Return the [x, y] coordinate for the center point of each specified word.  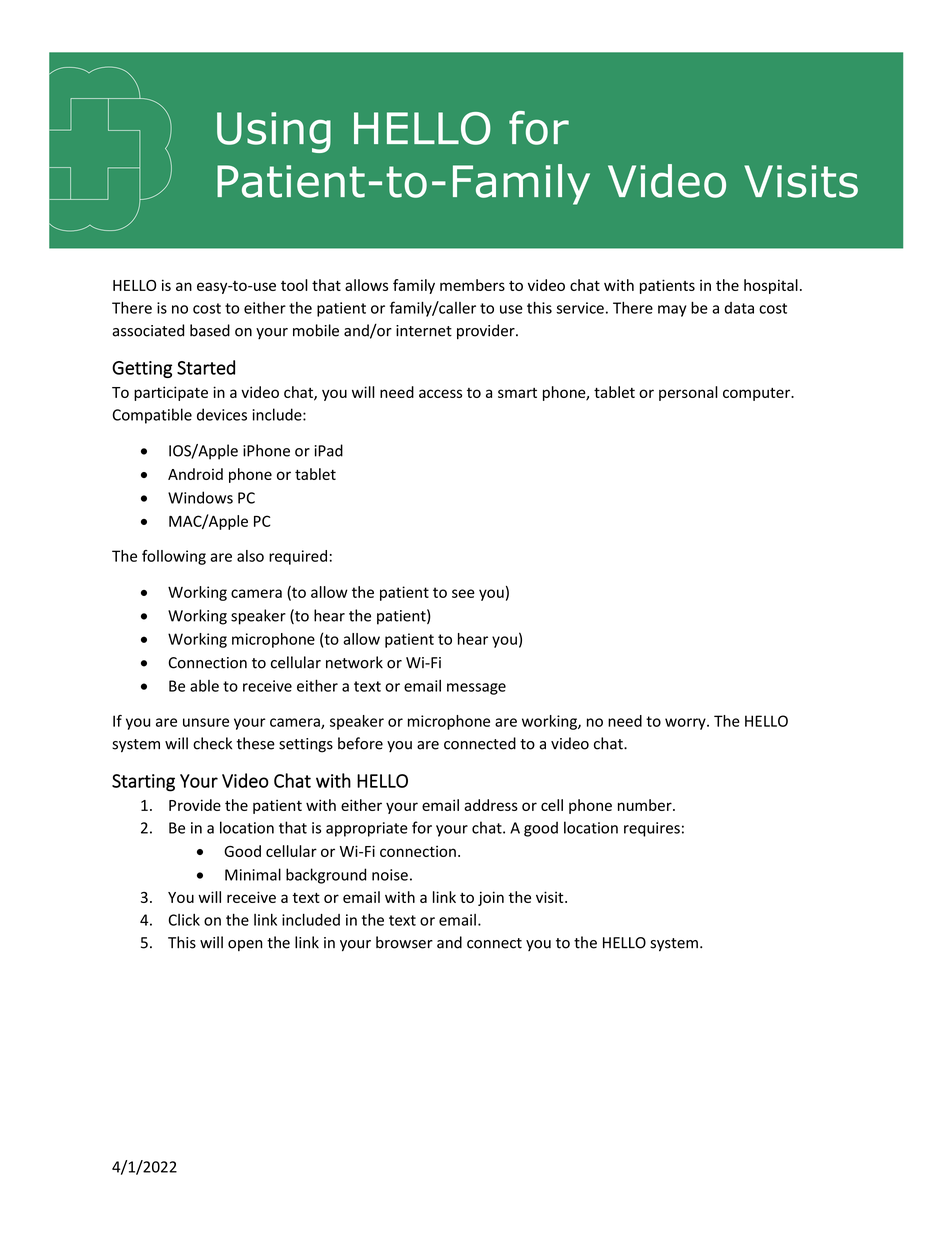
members [472, 285]
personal [688, 393]
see [463, 593]
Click [184, 920]
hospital [771, 286]
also [250, 556]
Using [274, 132]
